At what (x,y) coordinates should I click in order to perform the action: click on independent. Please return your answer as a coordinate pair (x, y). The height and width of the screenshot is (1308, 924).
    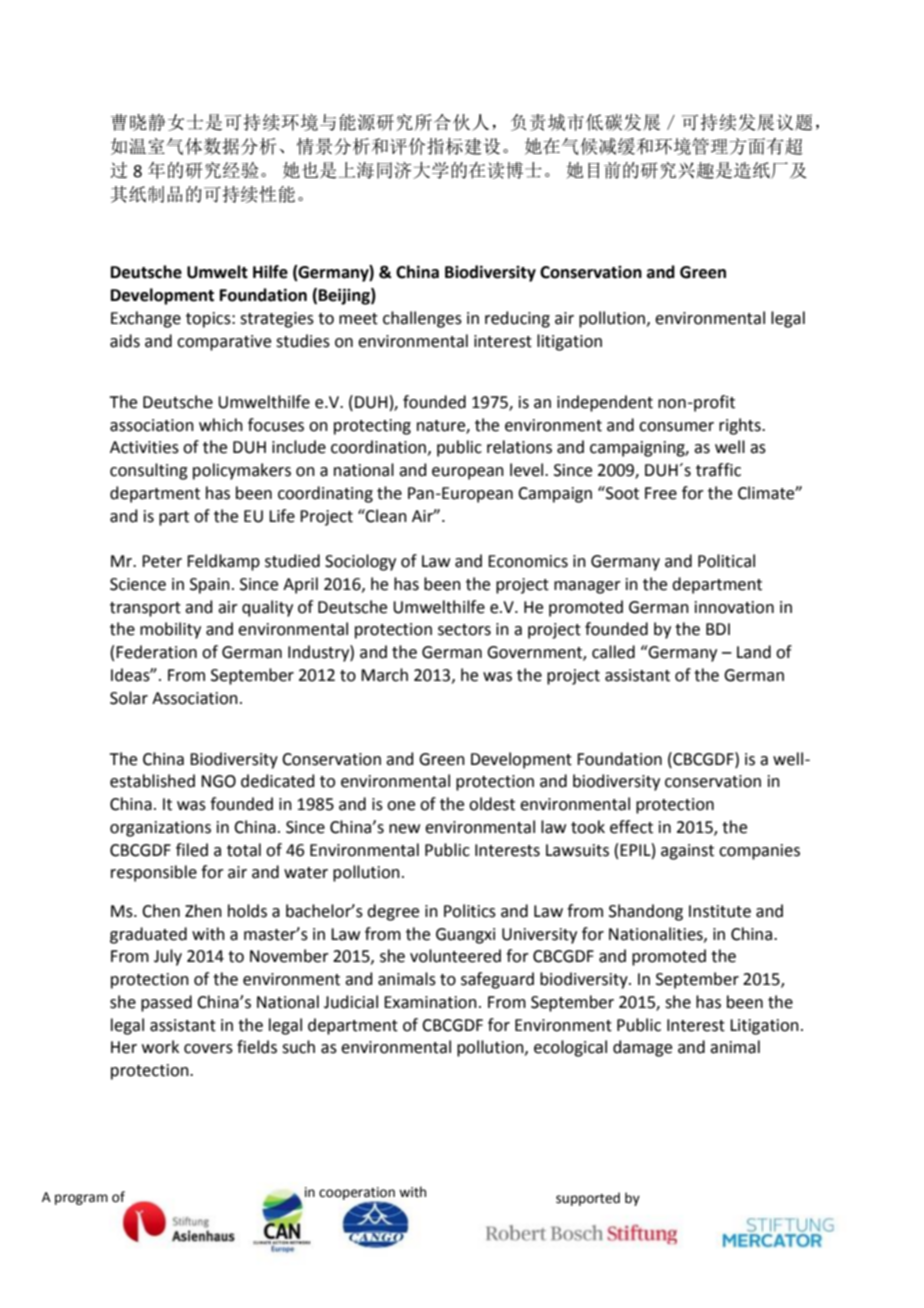
    Looking at the image, I should click on (605, 403).
